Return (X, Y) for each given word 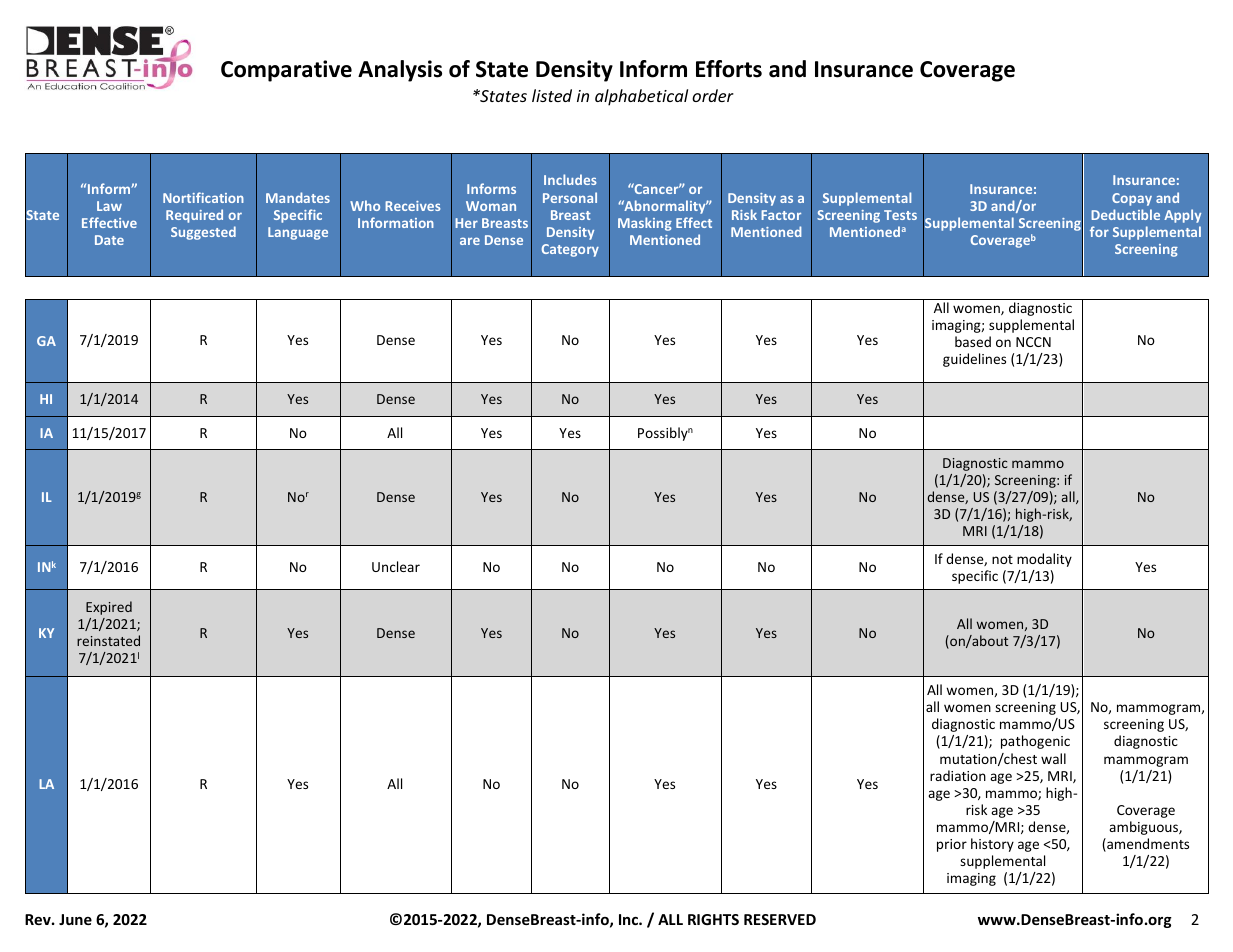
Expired (109, 608)
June (75, 919)
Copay (1132, 199)
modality (1044, 560)
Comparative (286, 71)
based (973, 341)
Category (570, 250)
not (1002, 559)
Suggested (203, 233)
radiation (958, 775)
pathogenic (1035, 742)
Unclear (396, 566)
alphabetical (641, 97)
